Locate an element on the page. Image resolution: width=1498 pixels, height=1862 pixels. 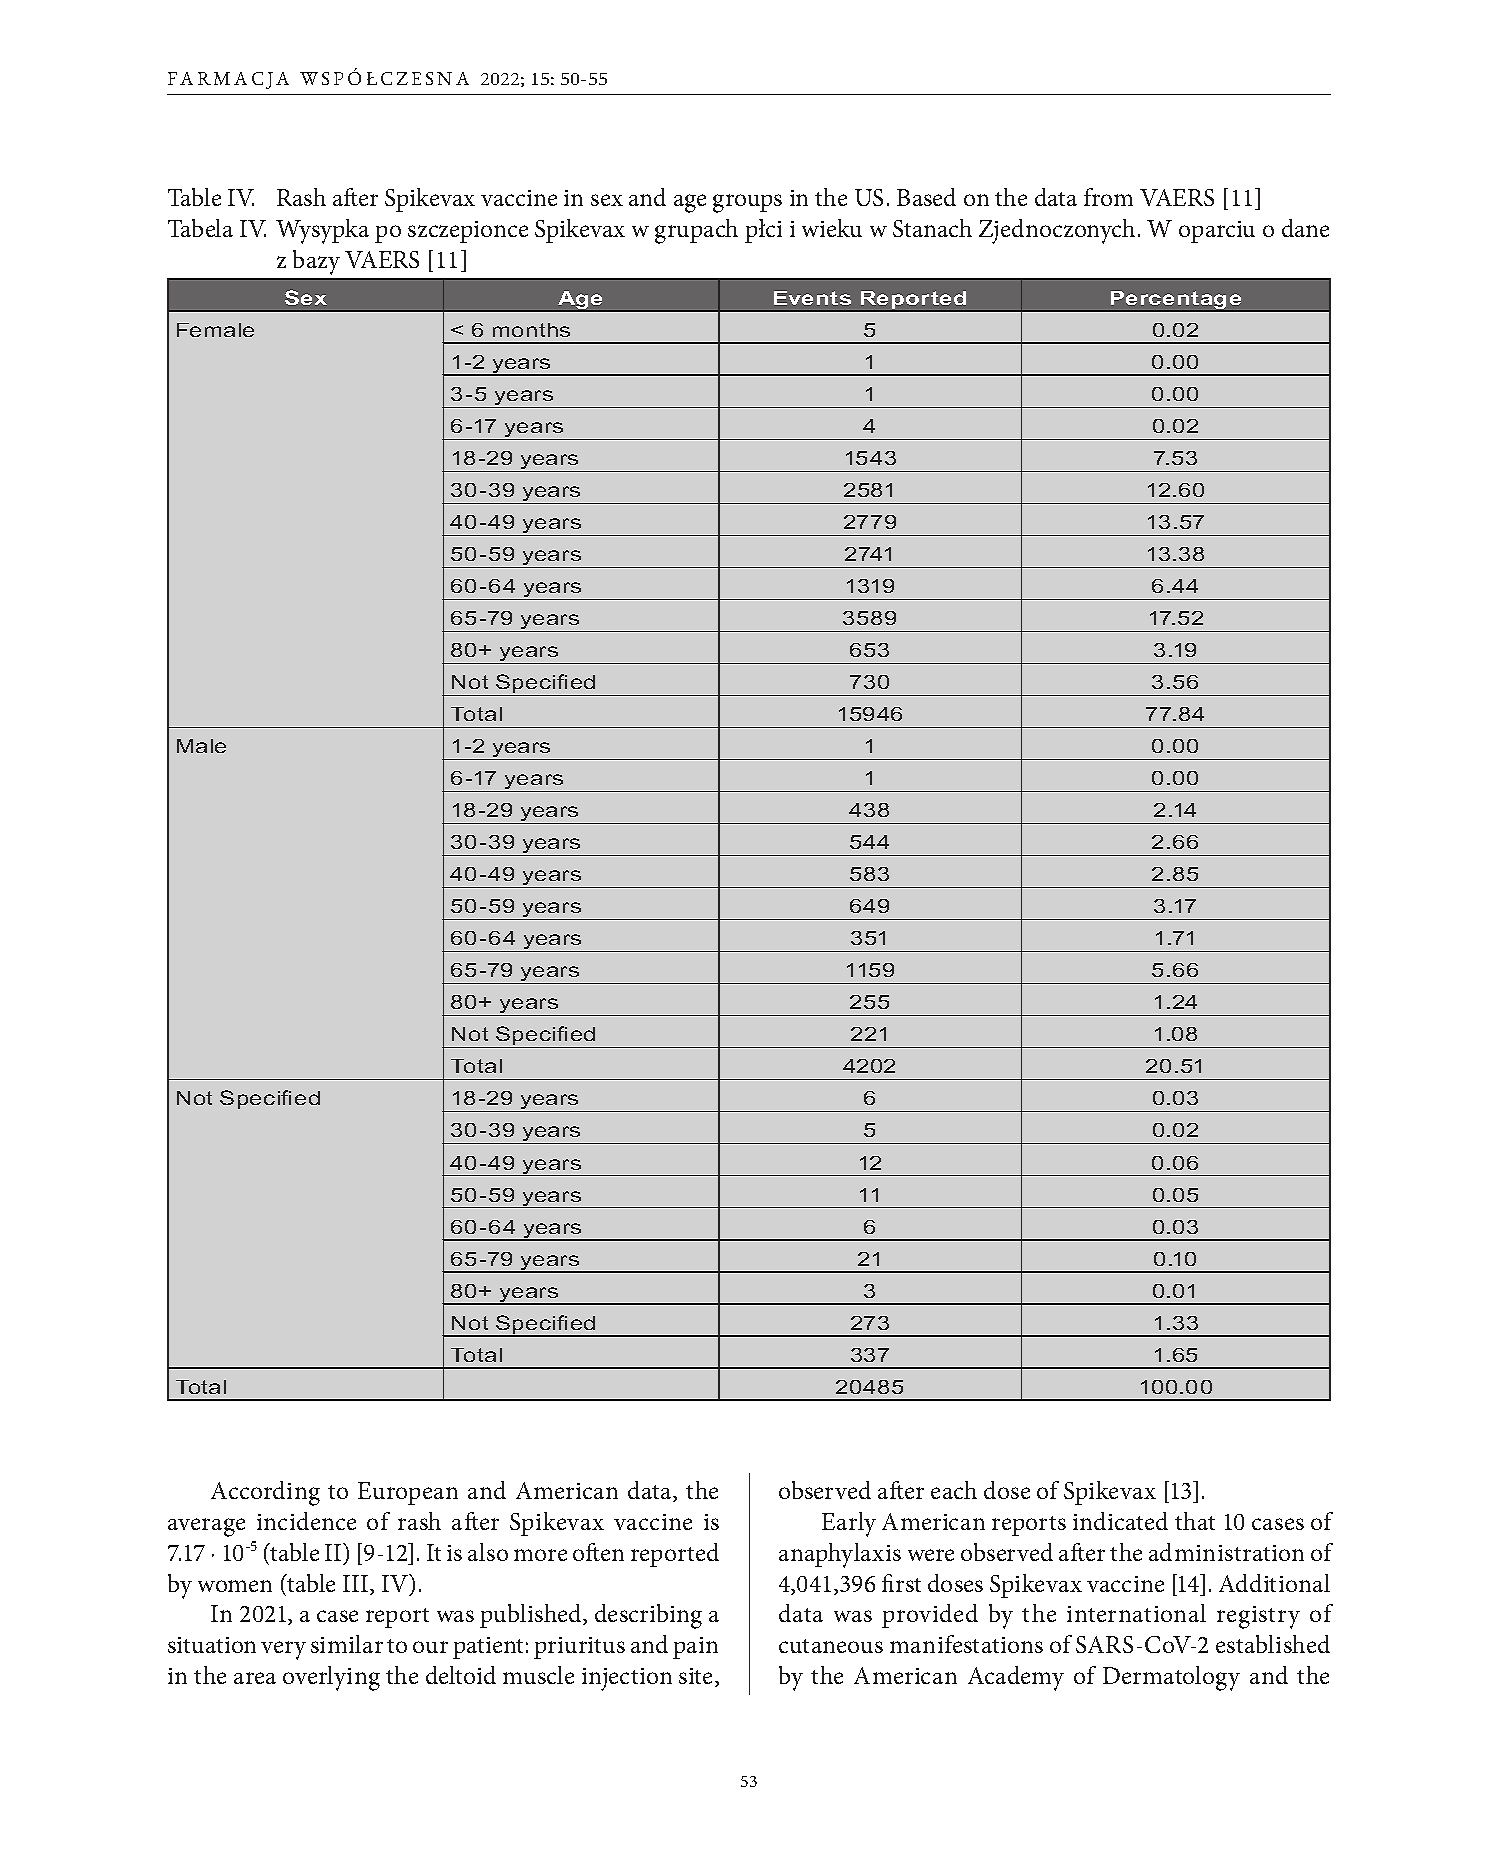
months is located at coordinates (531, 330).
